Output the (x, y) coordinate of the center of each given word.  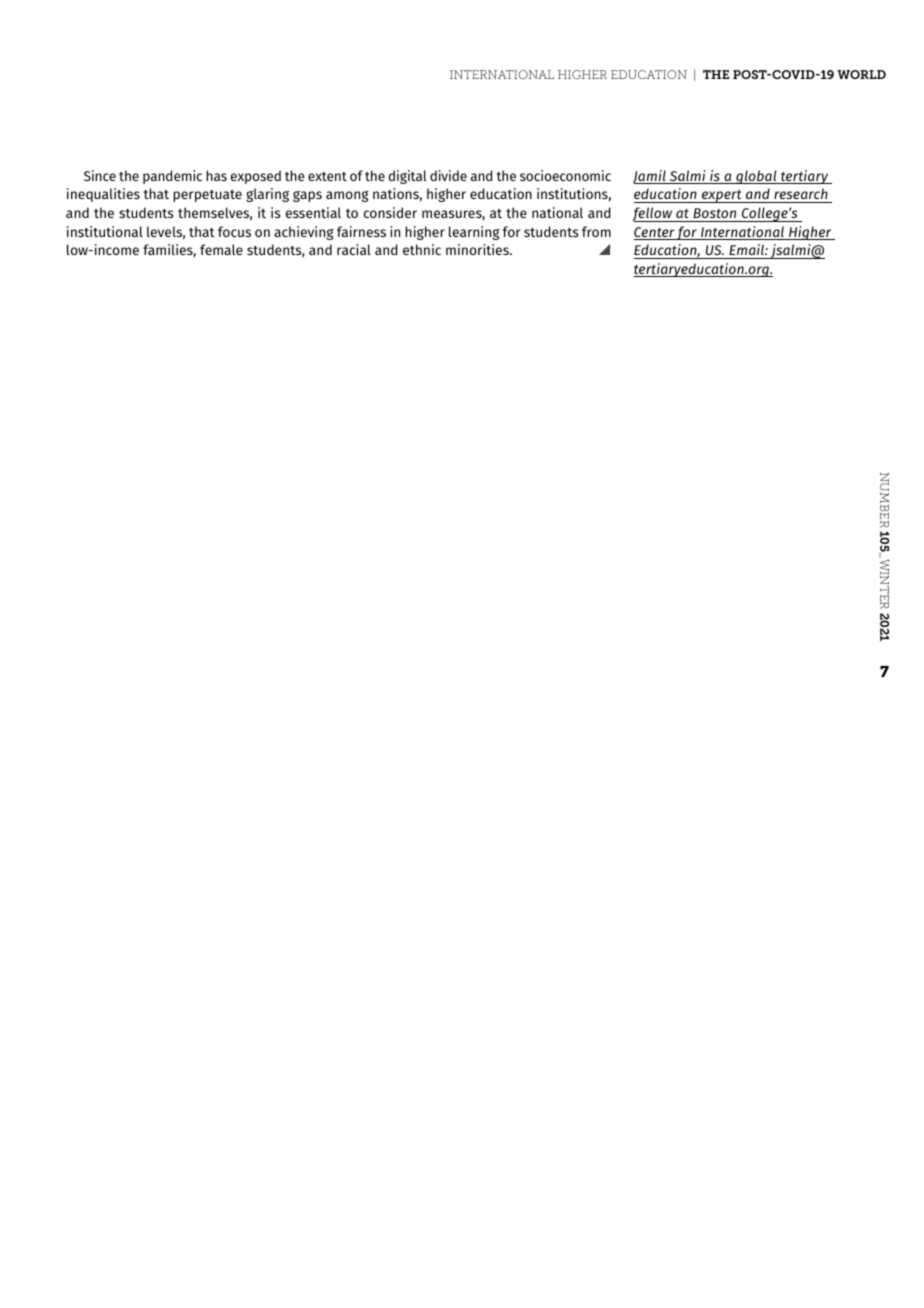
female (221, 249)
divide (448, 175)
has (216, 175)
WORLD (861, 74)
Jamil (650, 177)
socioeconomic (565, 175)
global (756, 177)
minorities (478, 249)
